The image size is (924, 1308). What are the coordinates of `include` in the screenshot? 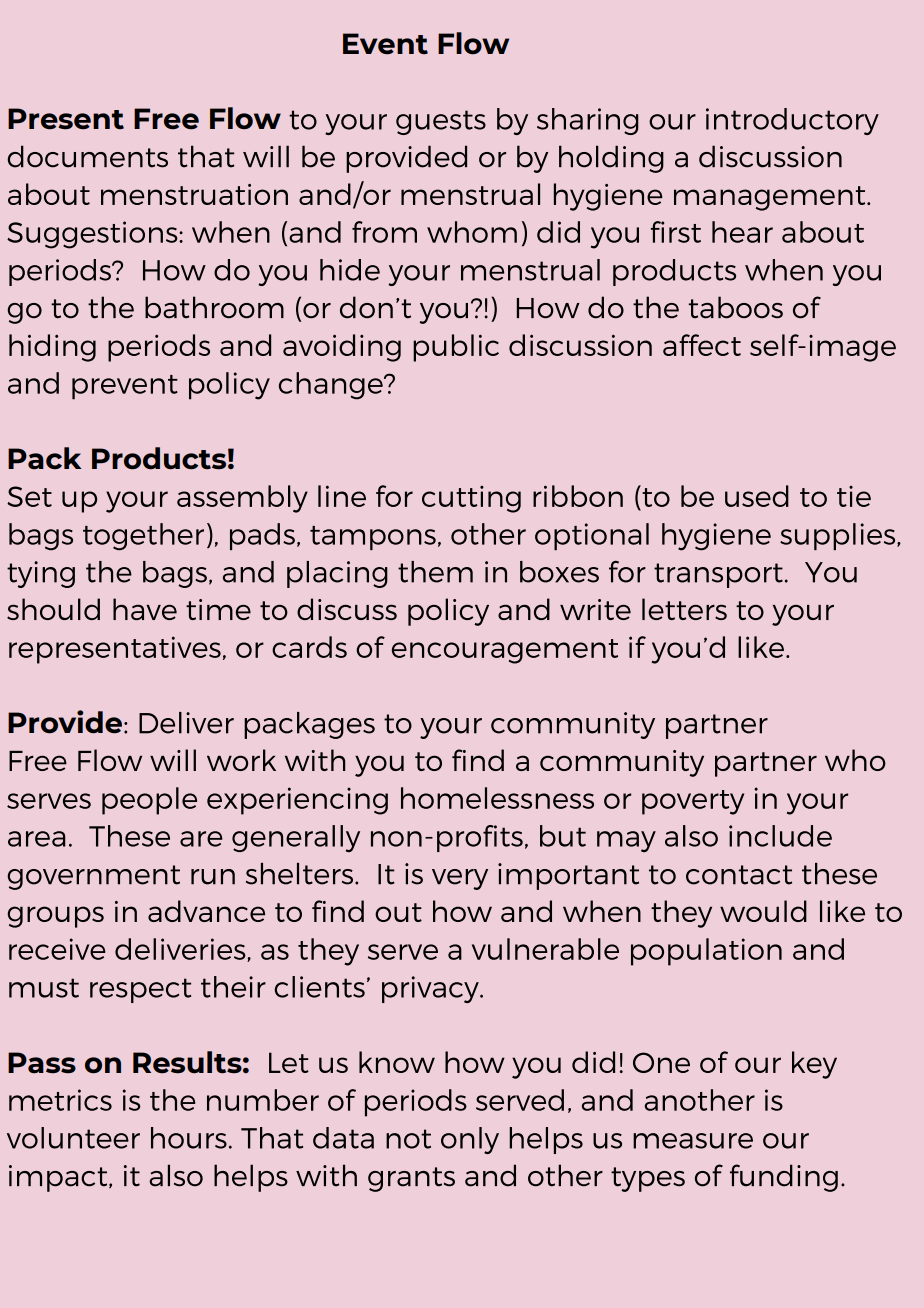 It's located at (780, 836).
